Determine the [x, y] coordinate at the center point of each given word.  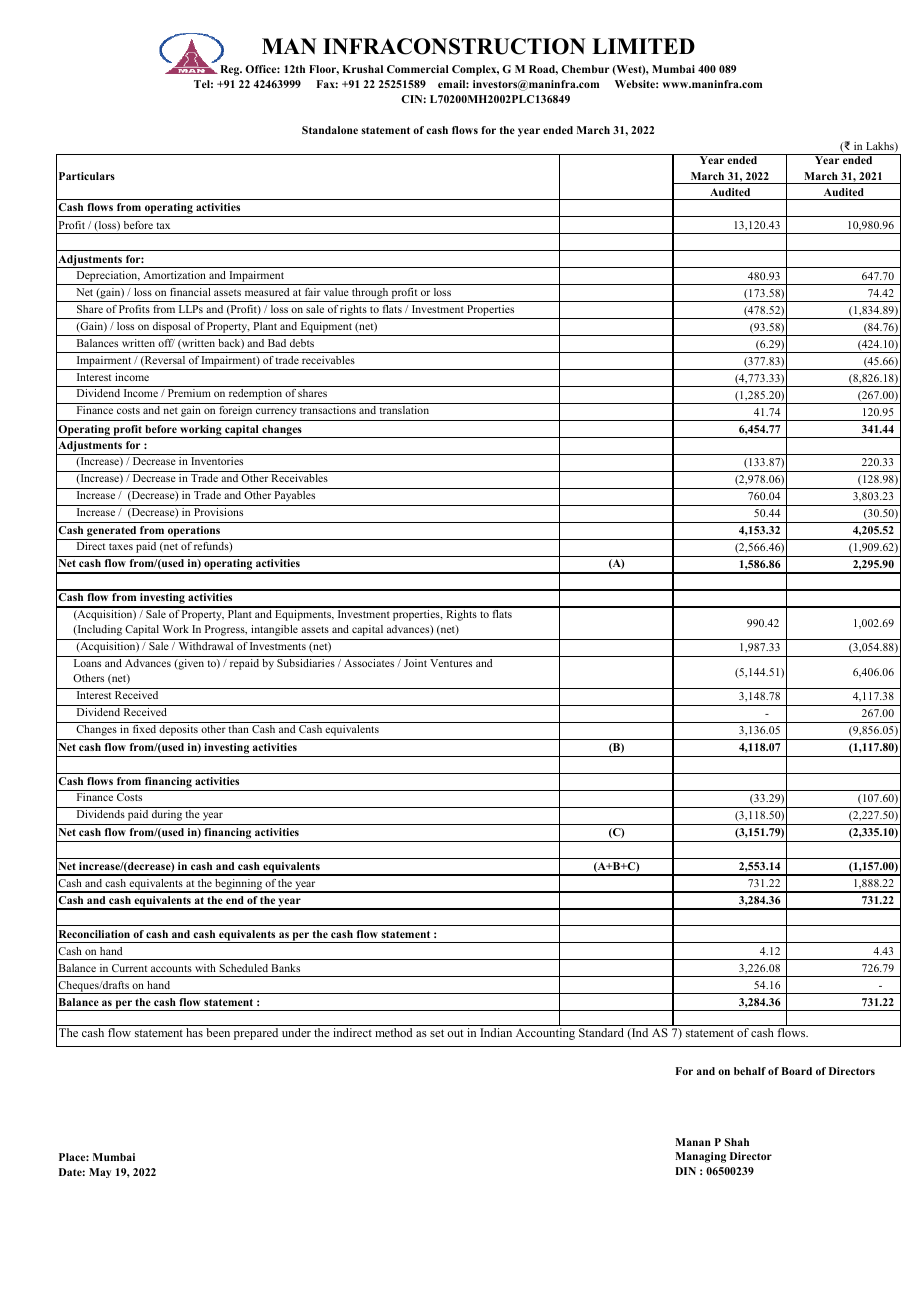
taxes [121, 546]
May [100, 1173]
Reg [231, 70]
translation [404, 410]
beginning [239, 886]
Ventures [451, 663]
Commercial [418, 69]
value [336, 292]
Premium [189, 393]
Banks [285, 968]
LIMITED [643, 46]
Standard [601, 1032]
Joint [415, 663]
